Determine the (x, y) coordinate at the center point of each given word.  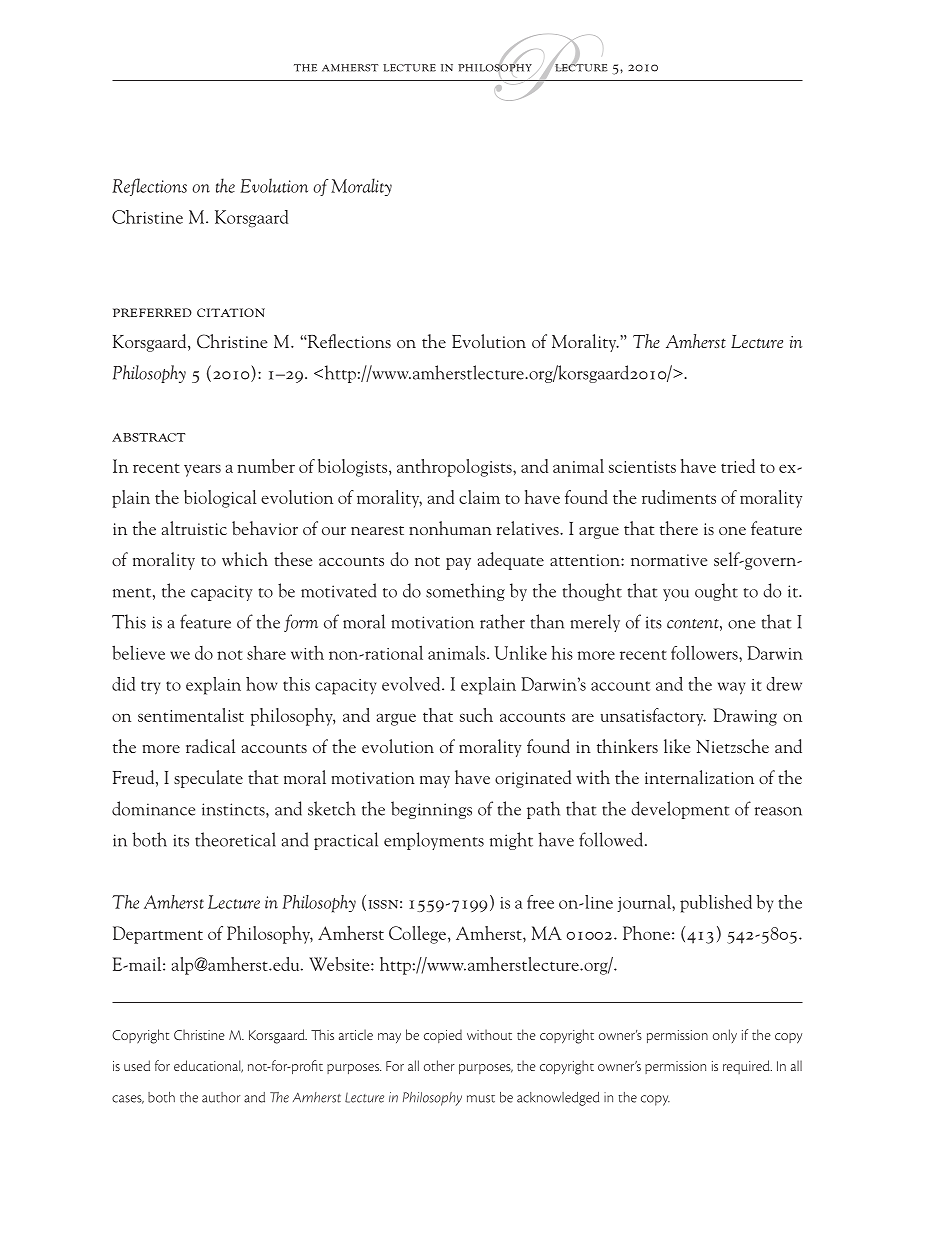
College (419, 935)
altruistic (194, 528)
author (221, 1097)
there (679, 528)
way (731, 688)
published (716, 904)
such (476, 715)
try (150, 688)
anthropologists (455, 468)
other (439, 1065)
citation (231, 312)
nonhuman (450, 528)
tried (738, 466)
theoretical (235, 839)
